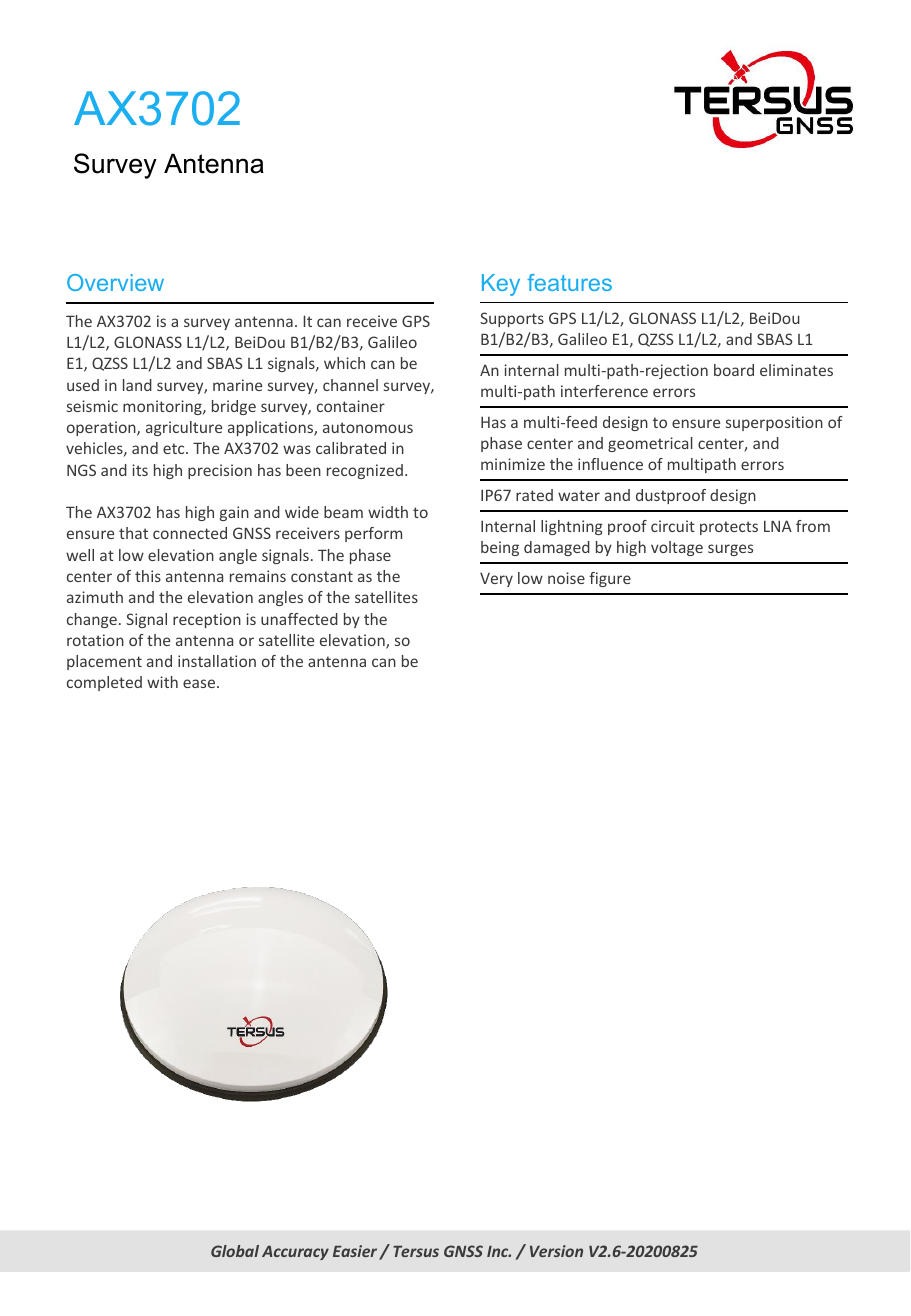 Image resolution: width=911 pixels, height=1316 pixels. I want to click on surges, so click(730, 550).
